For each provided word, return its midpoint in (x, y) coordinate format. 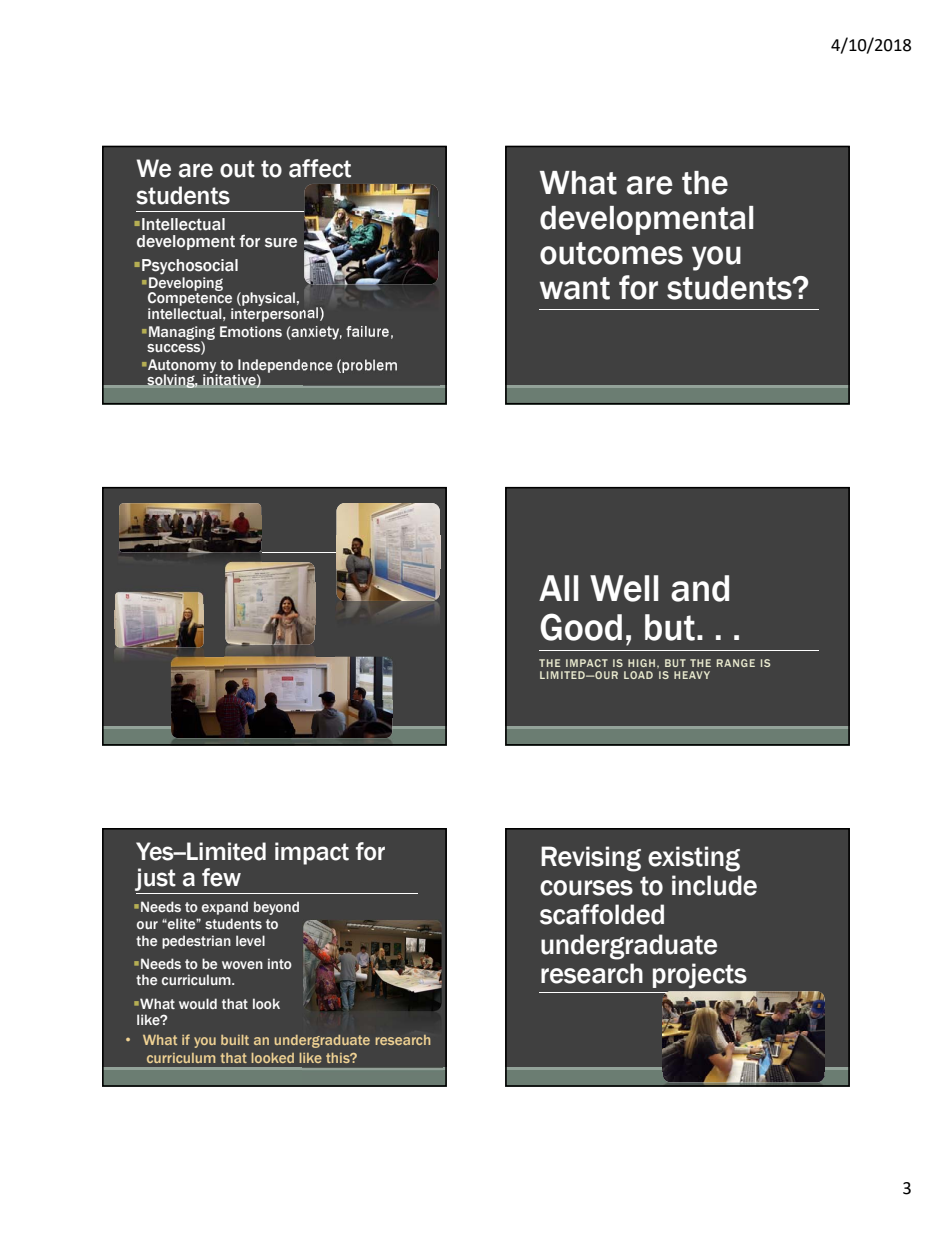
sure (281, 243)
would (198, 1003)
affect (320, 168)
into (280, 963)
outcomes (611, 253)
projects (700, 976)
